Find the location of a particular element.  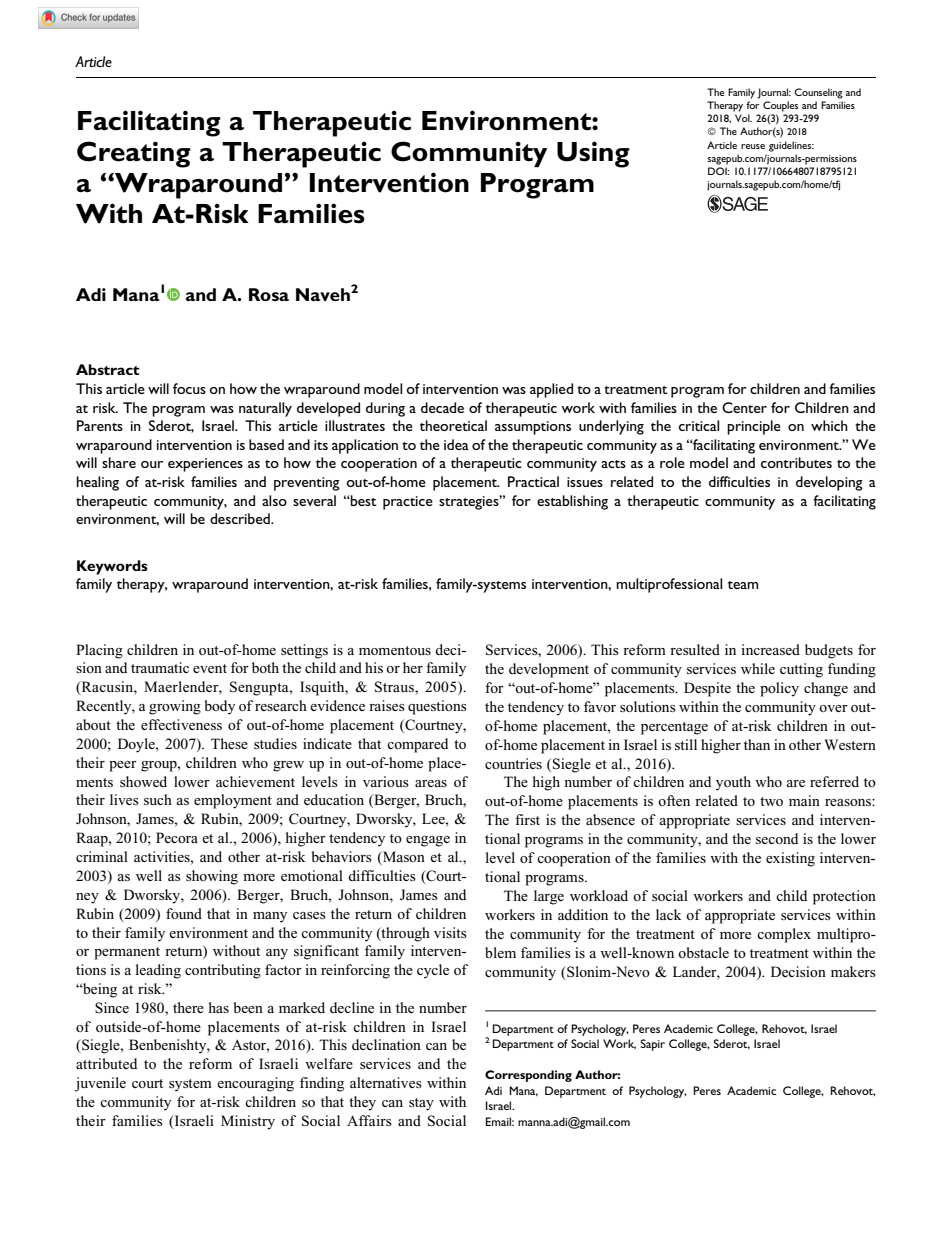

Using is located at coordinates (593, 154).
